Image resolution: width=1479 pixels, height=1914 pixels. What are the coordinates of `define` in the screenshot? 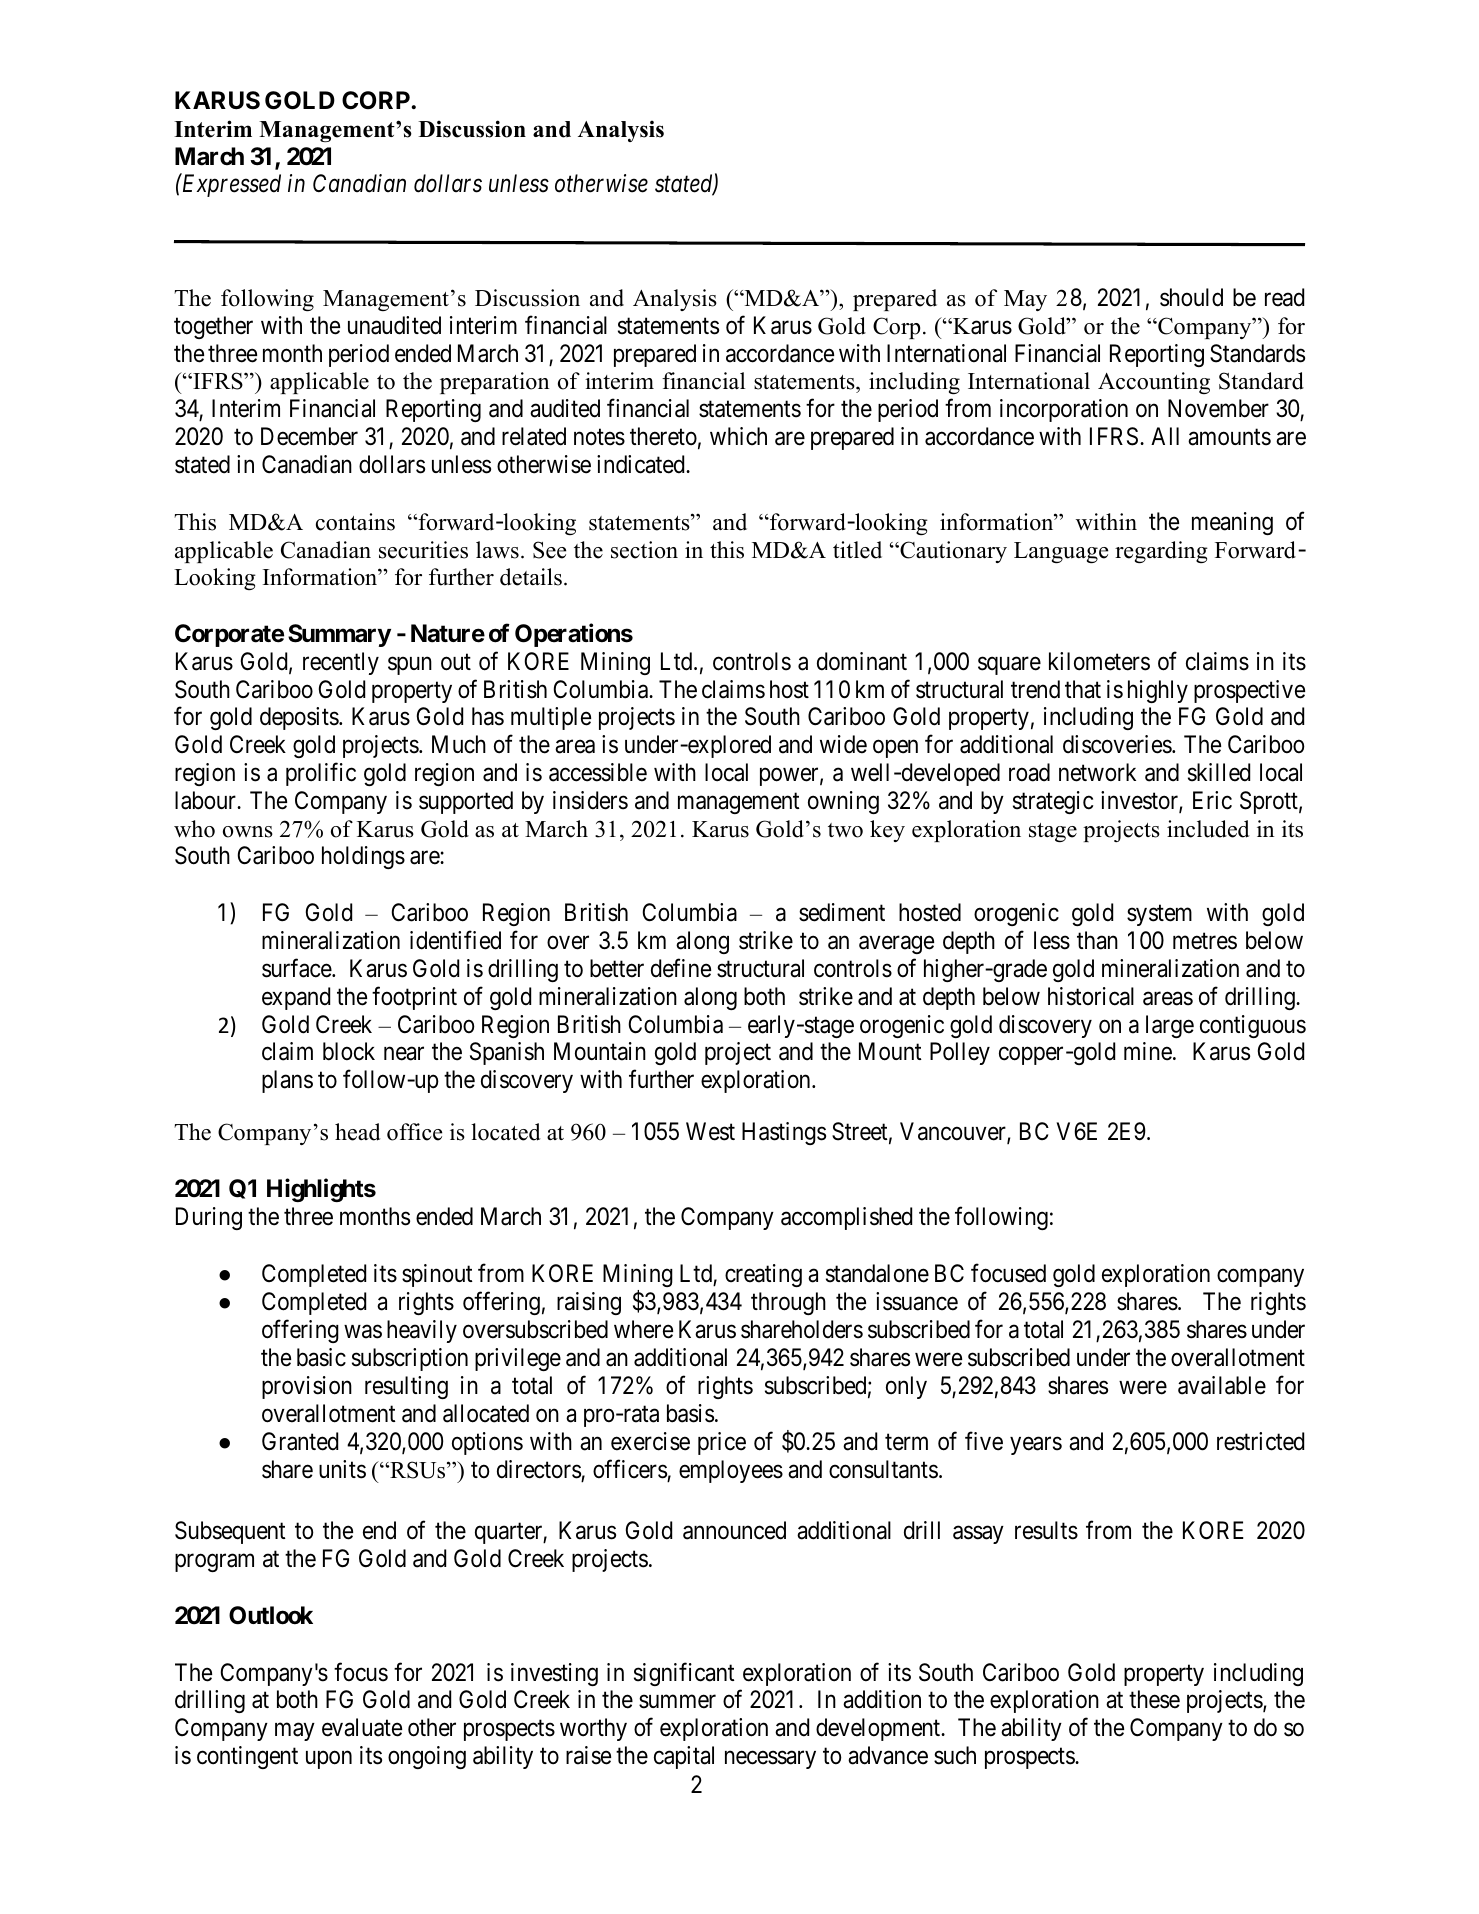 It's located at (681, 968).
